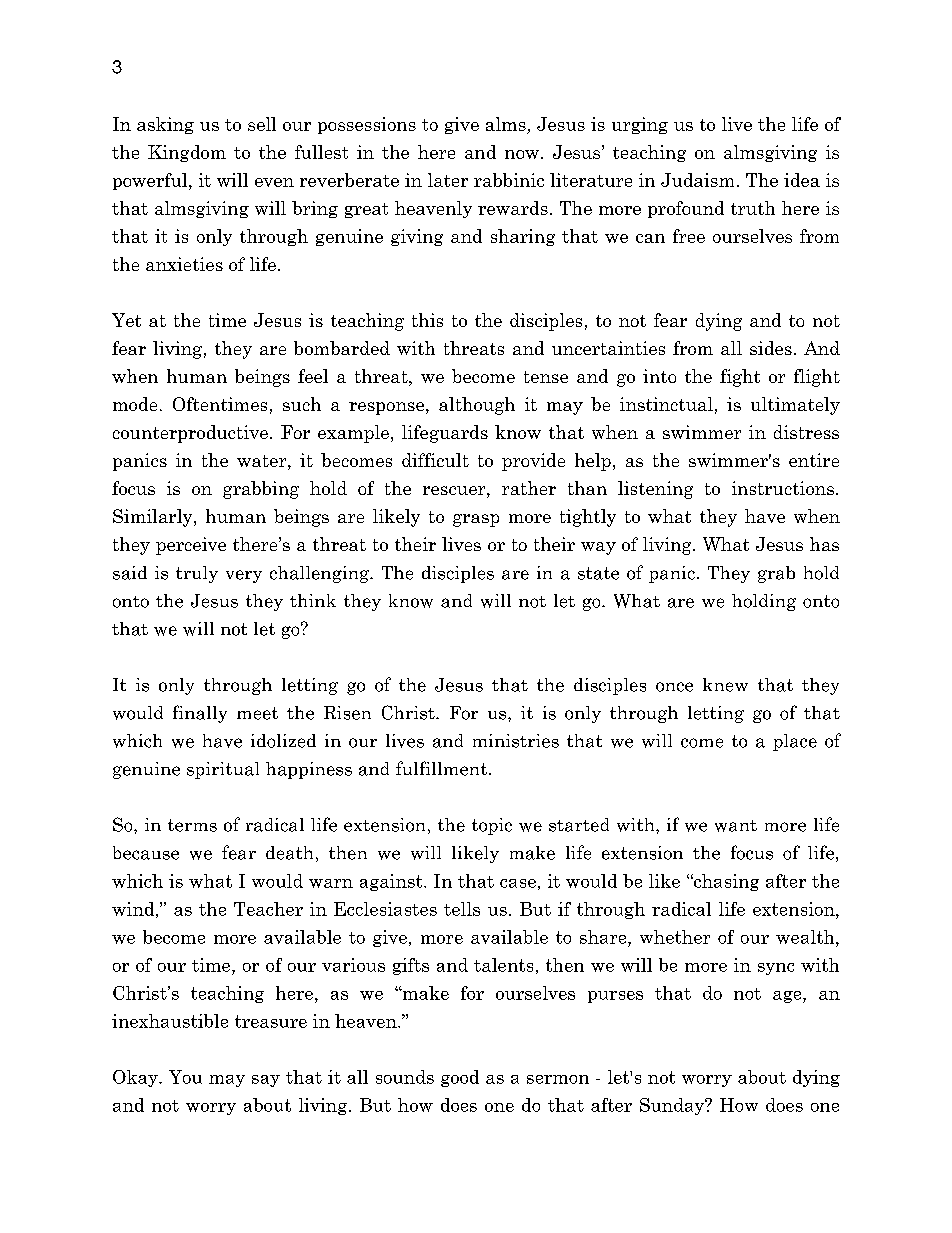 The width and height of the document is (952, 1233). I want to click on truly, so click(197, 574).
